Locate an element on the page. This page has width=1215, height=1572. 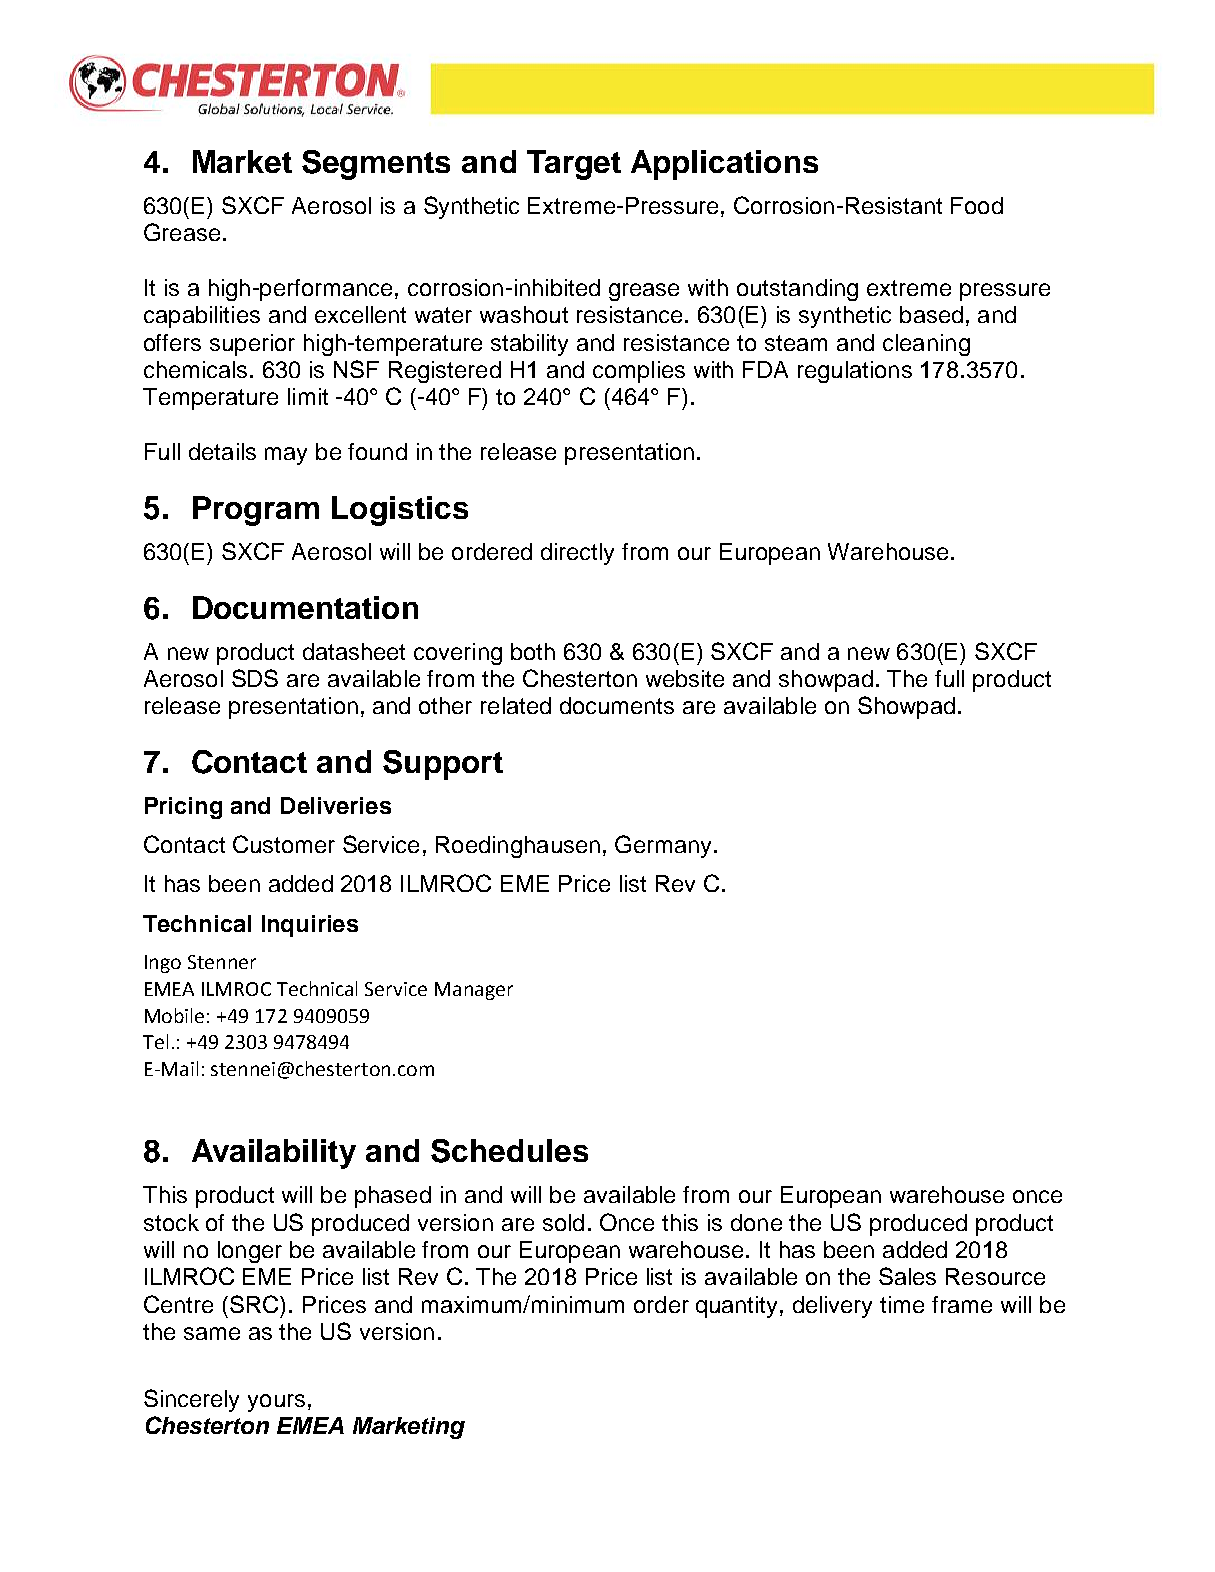
quantity is located at coordinates (738, 1307).
